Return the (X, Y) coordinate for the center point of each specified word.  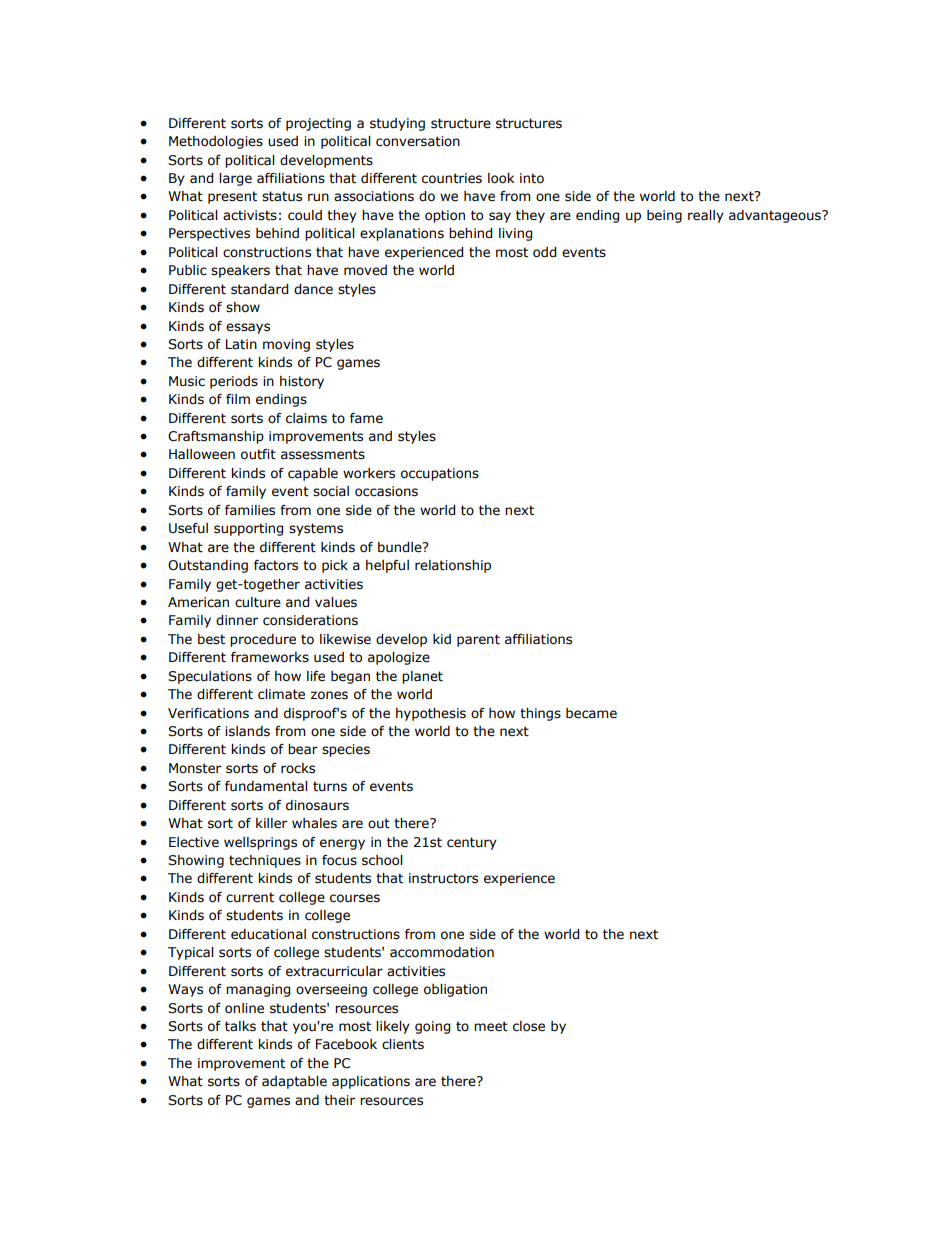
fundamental (266, 786)
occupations (440, 474)
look (501, 178)
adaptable (294, 1082)
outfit (258, 454)
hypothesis (431, 714)
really (706, 216)
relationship (453, 566)
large (235, 179)
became (591, 713)
